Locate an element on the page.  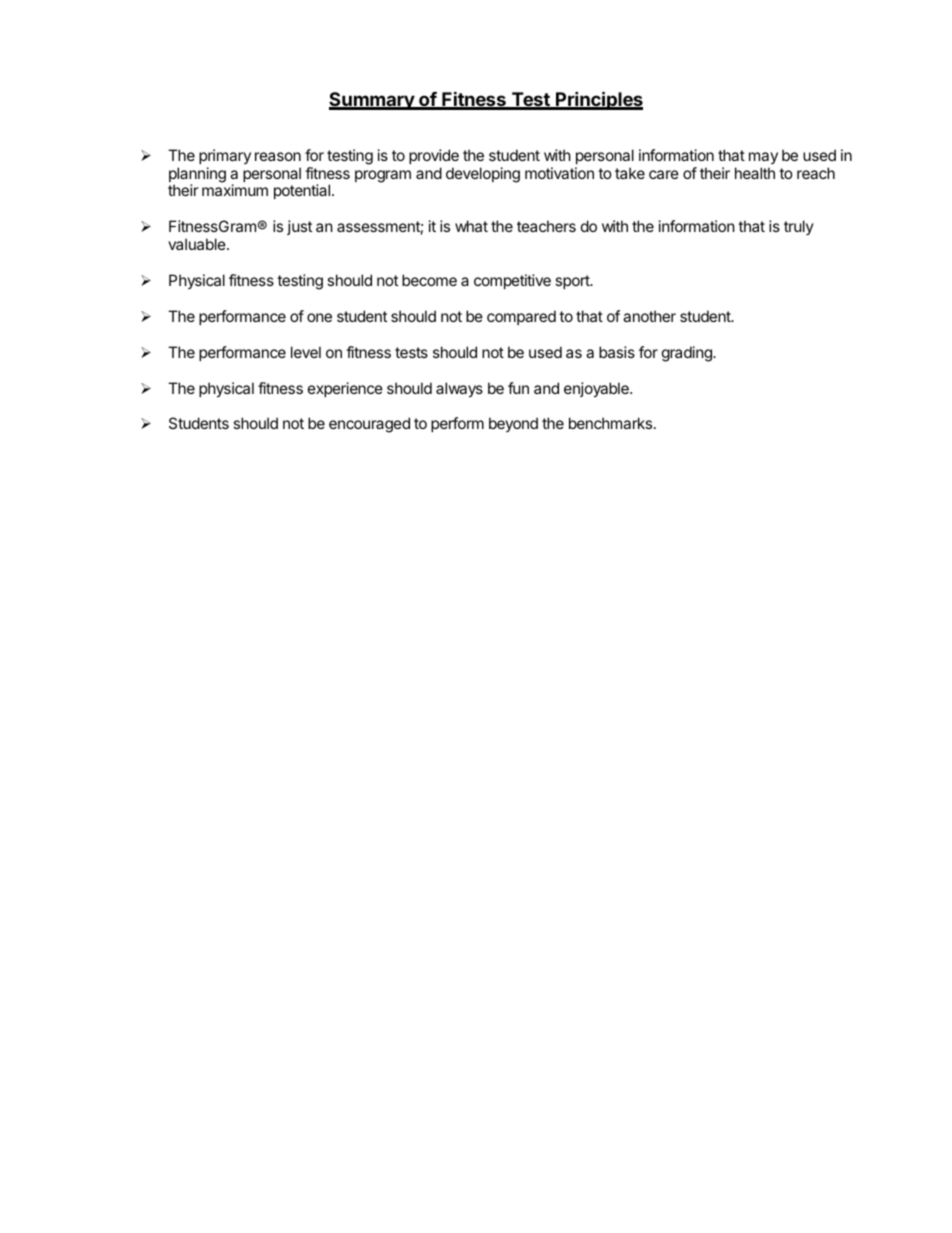
Summary is located at coordinates (372, 101).
